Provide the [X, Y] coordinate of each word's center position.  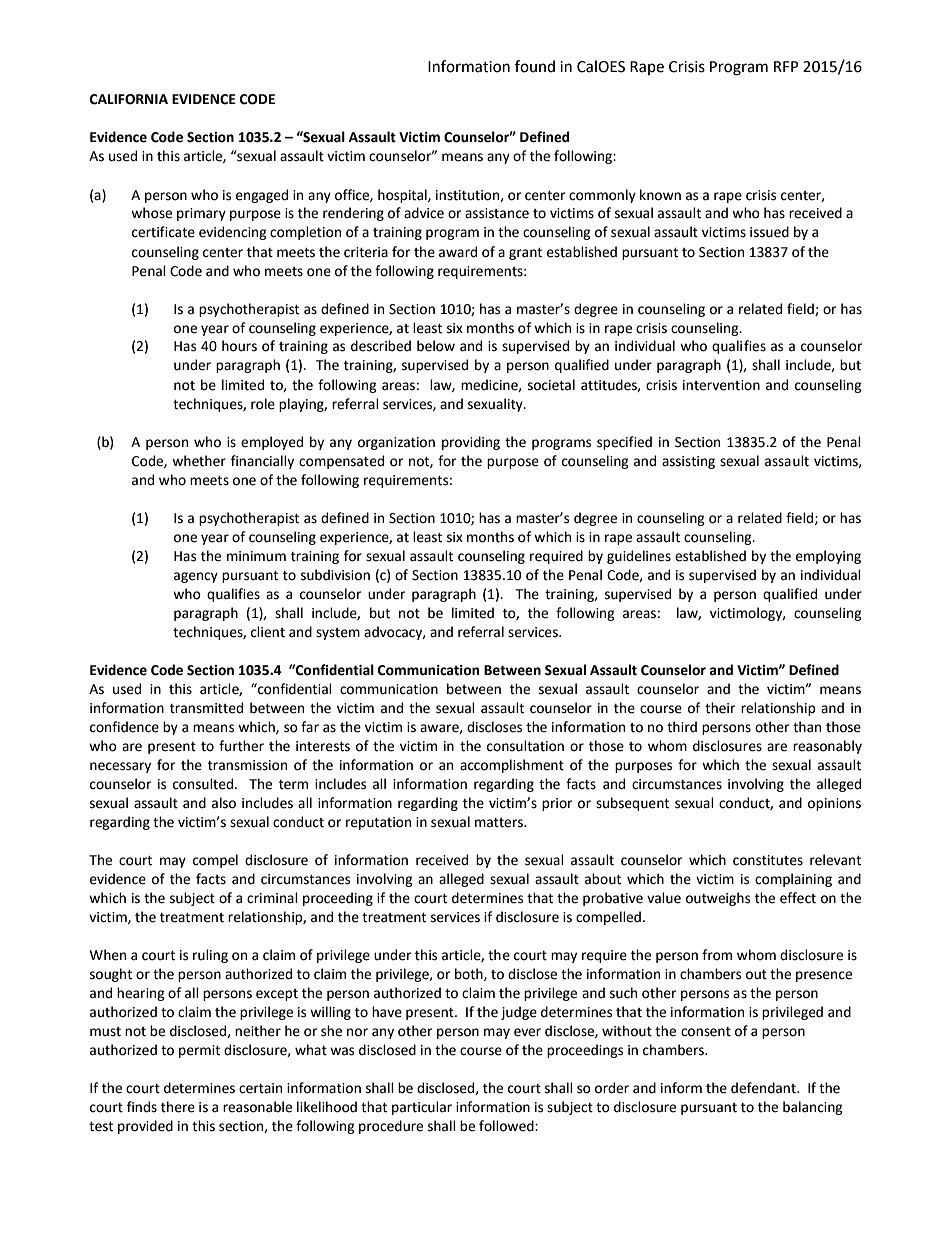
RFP [786, 66]
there [178, 1107]
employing [828, 557]
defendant [764, 1088]
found [535, 66]
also [224, 803]
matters [500, 823]
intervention [721, 385]
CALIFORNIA [129, 99]
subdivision [335, 575]
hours [239, 346]
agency [196, 577]
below [436, 346]
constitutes [768, 860]
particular [422, 1108]
